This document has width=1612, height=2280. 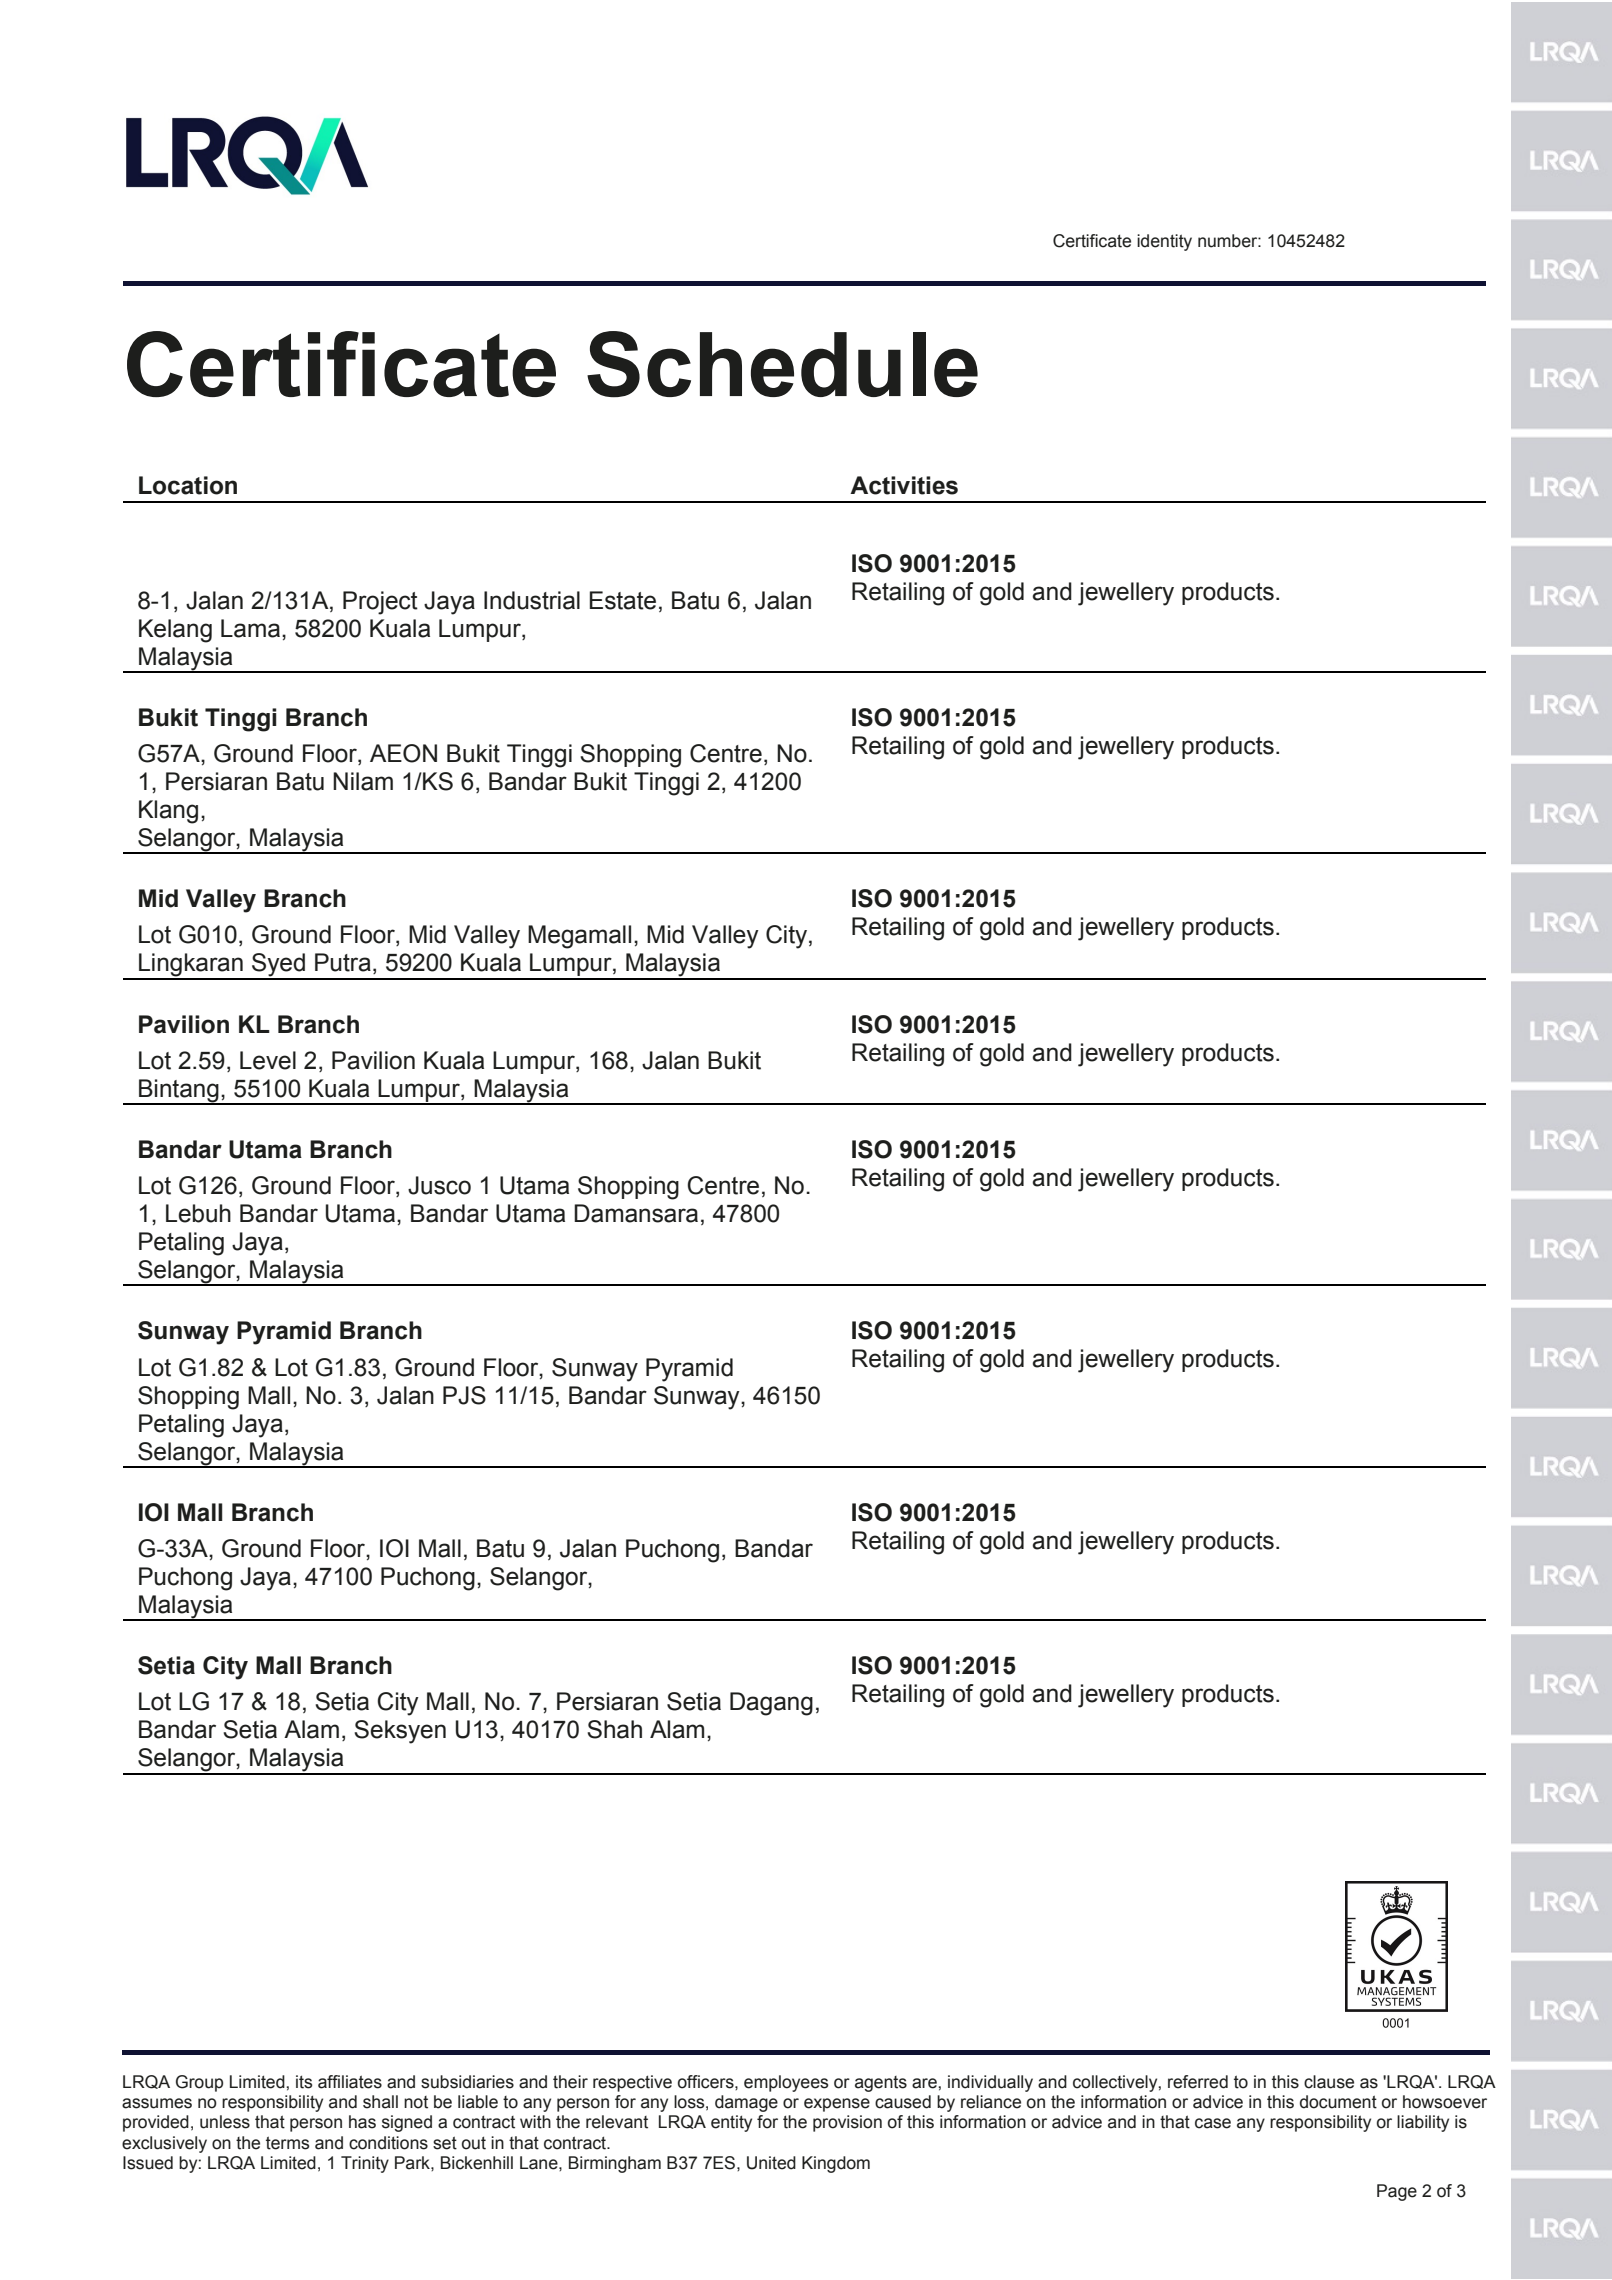 What do you see at coordinates (1329, 2082) in the document?
I see `clause` at bounding box center [1329, 2082].
